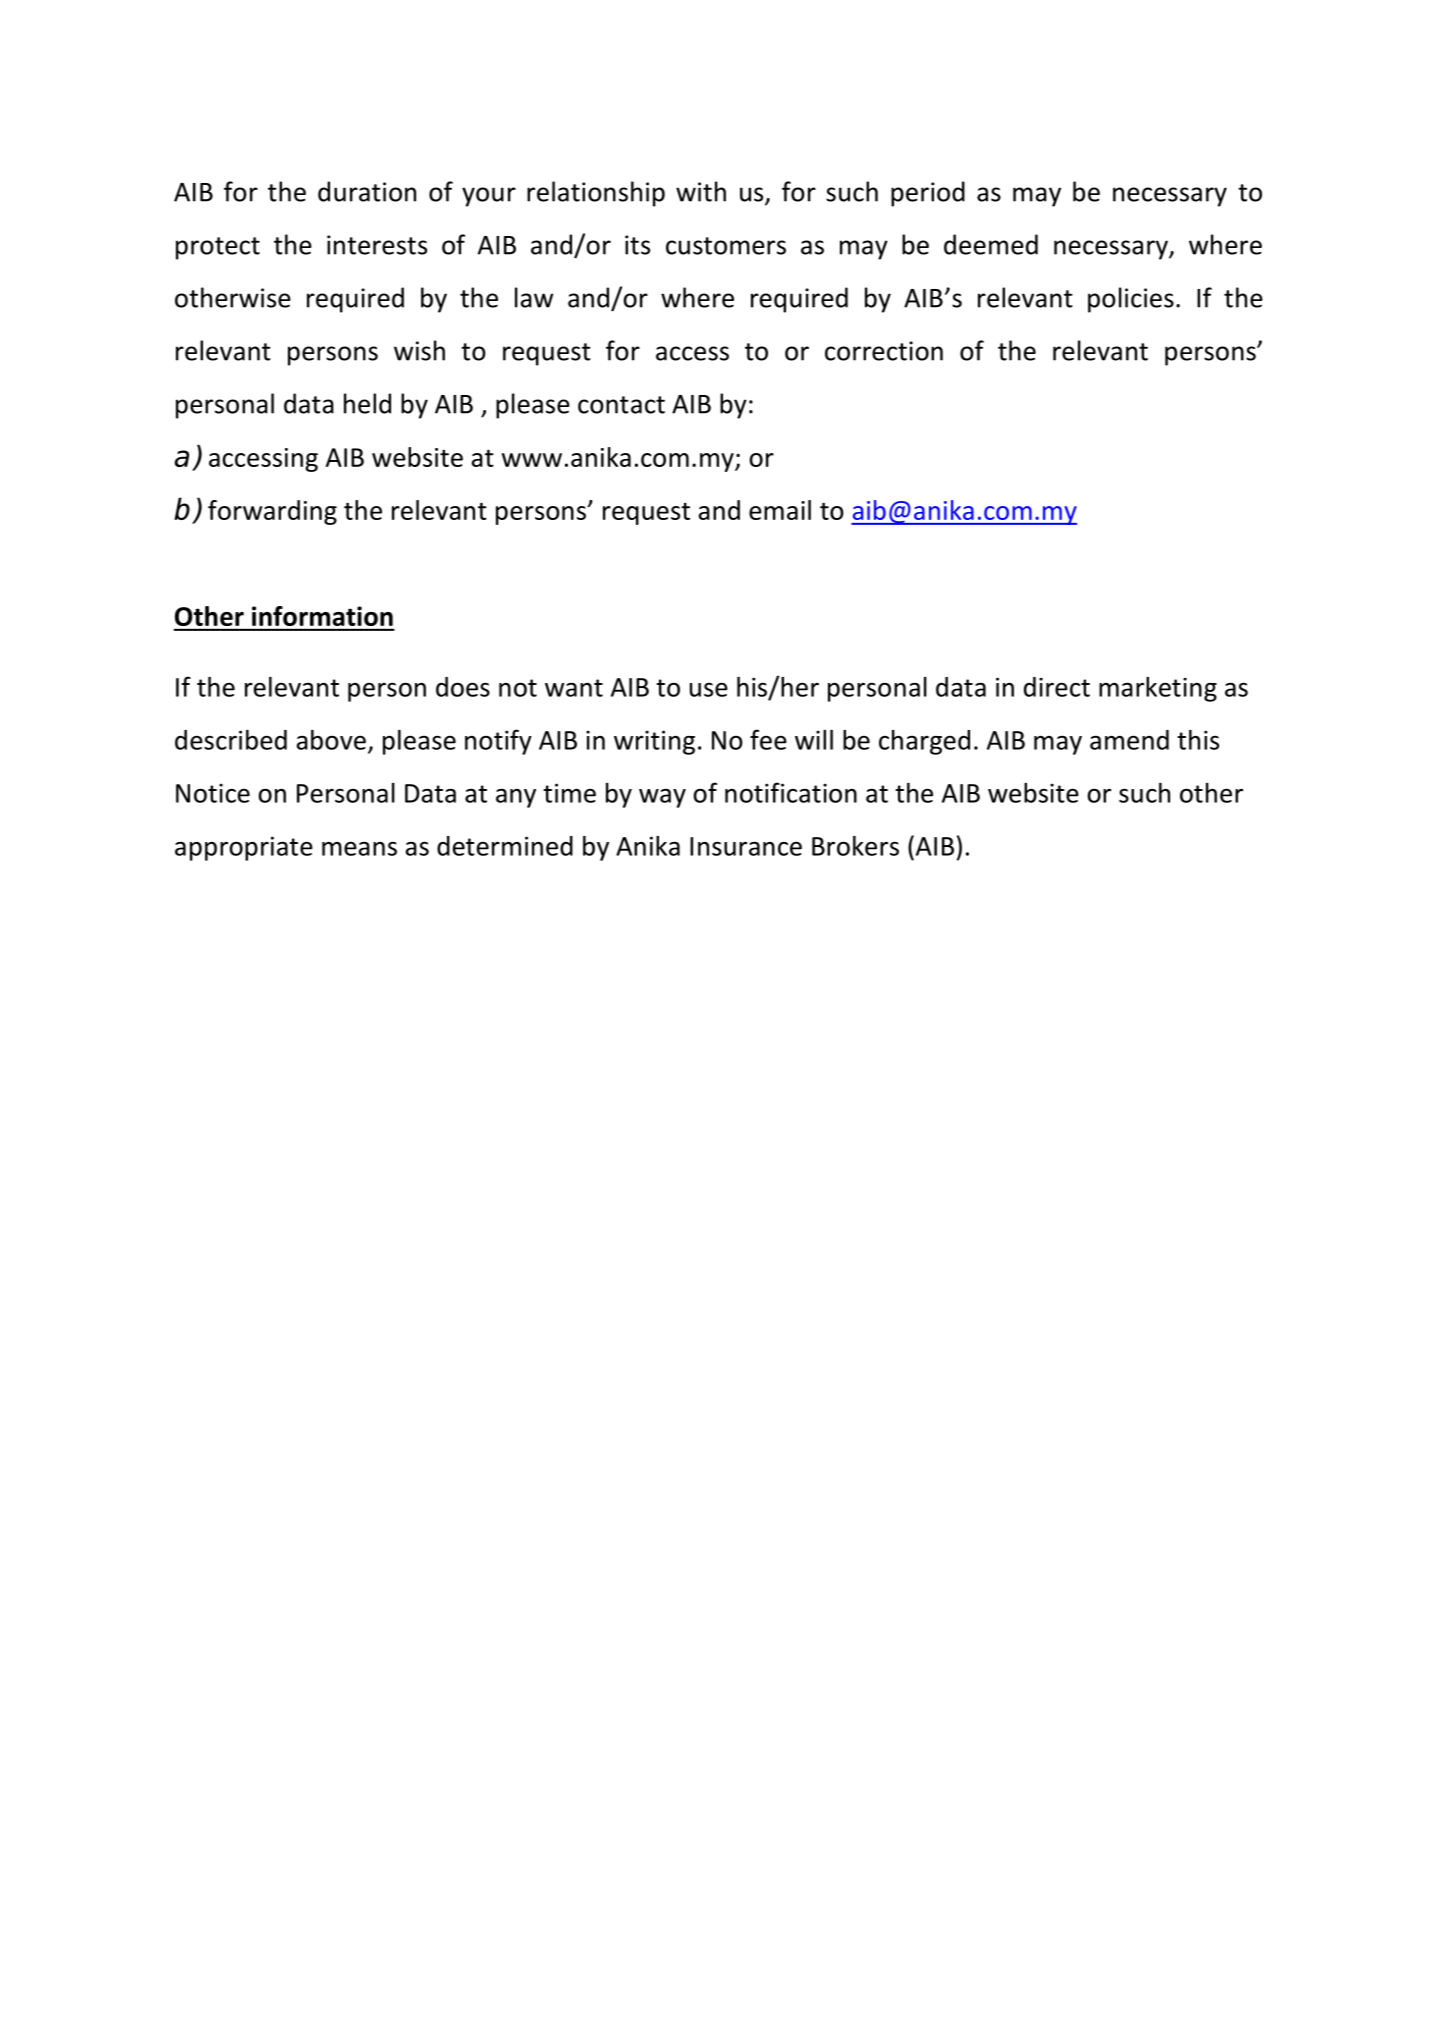 The image size is (1437, 2032). What do you see at coordinates (367, 191) in the document?
I see `duration` at bounding box center [367, 191].
